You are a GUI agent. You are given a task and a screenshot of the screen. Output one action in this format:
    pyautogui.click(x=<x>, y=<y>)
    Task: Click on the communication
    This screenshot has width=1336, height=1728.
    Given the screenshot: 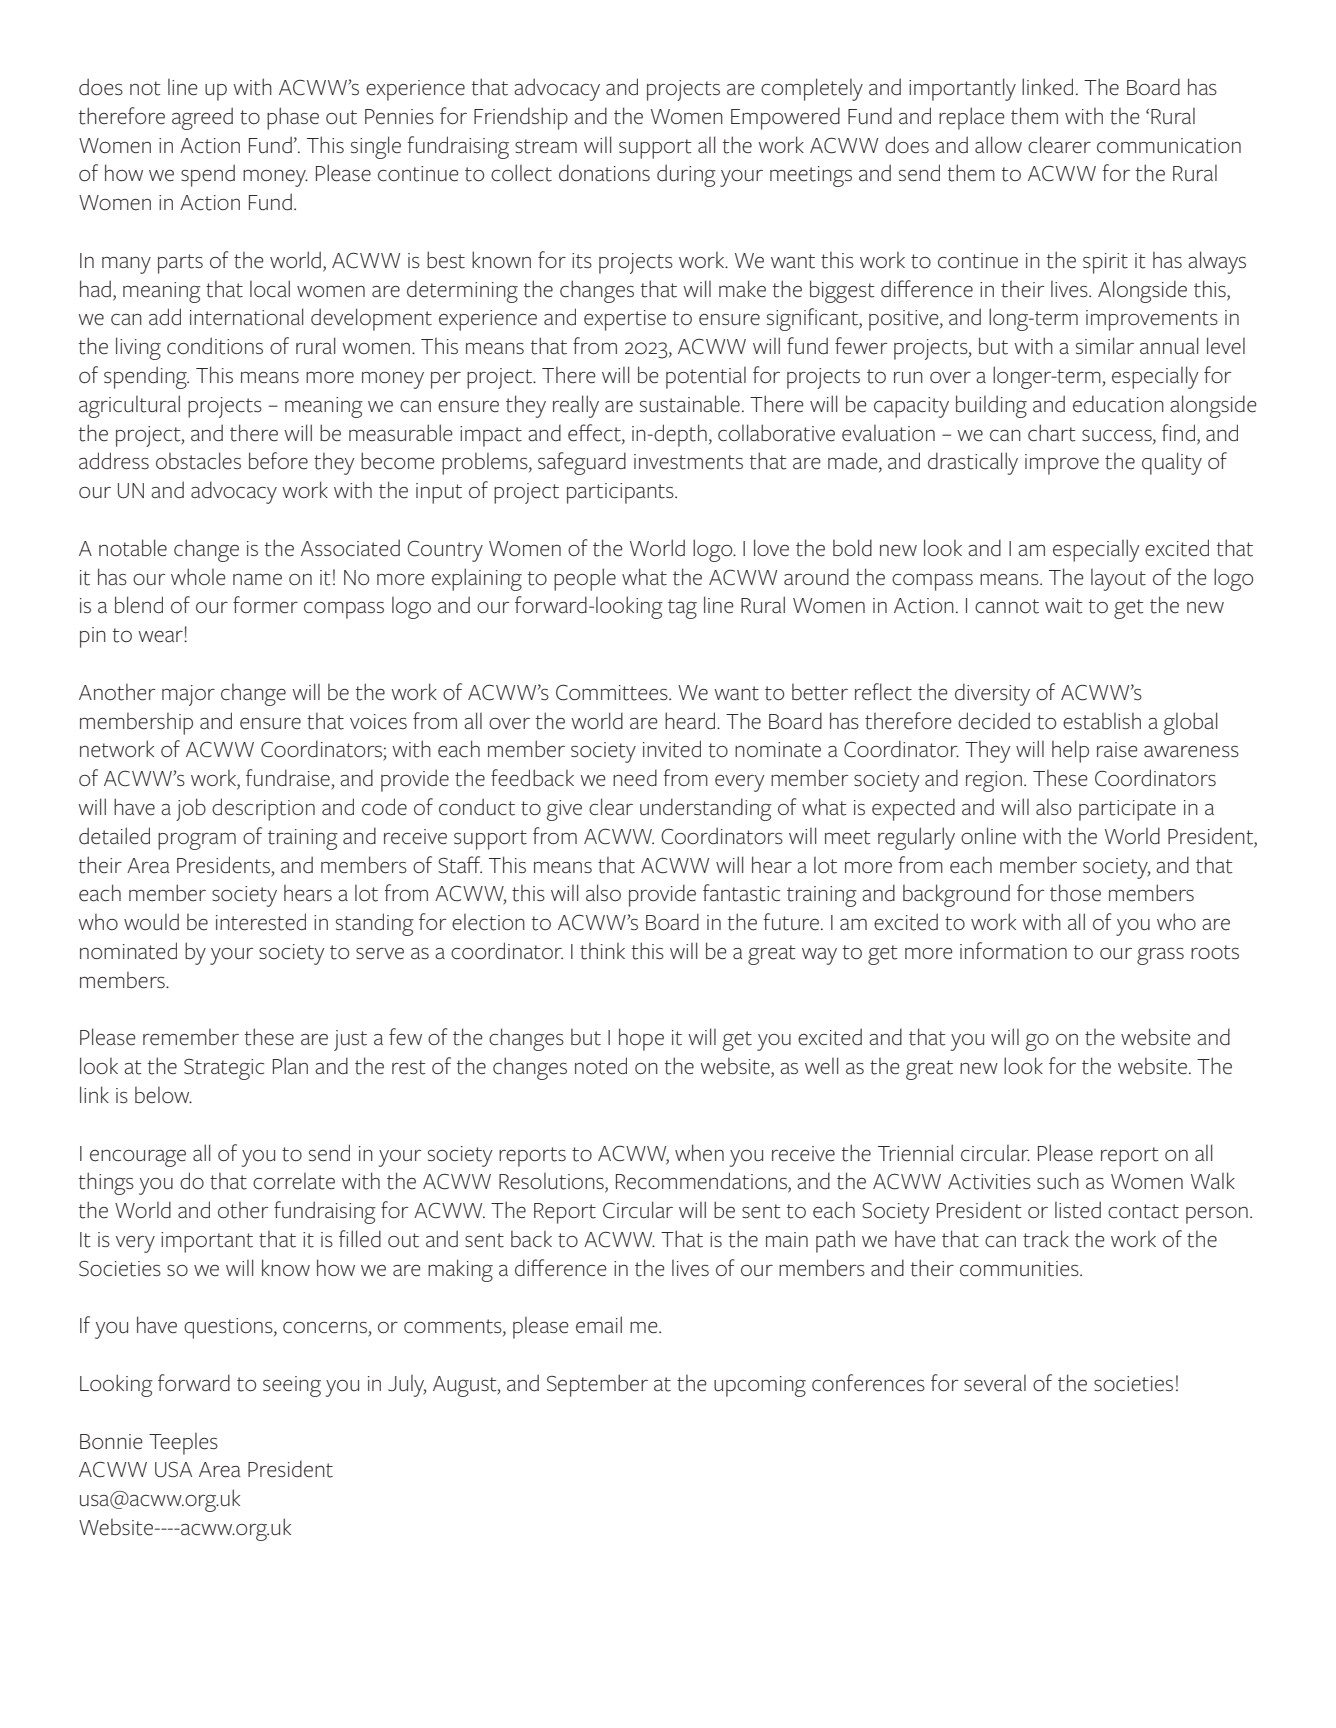 What is the action you would take?
    pyautogui.click(x=1169, y=146)
